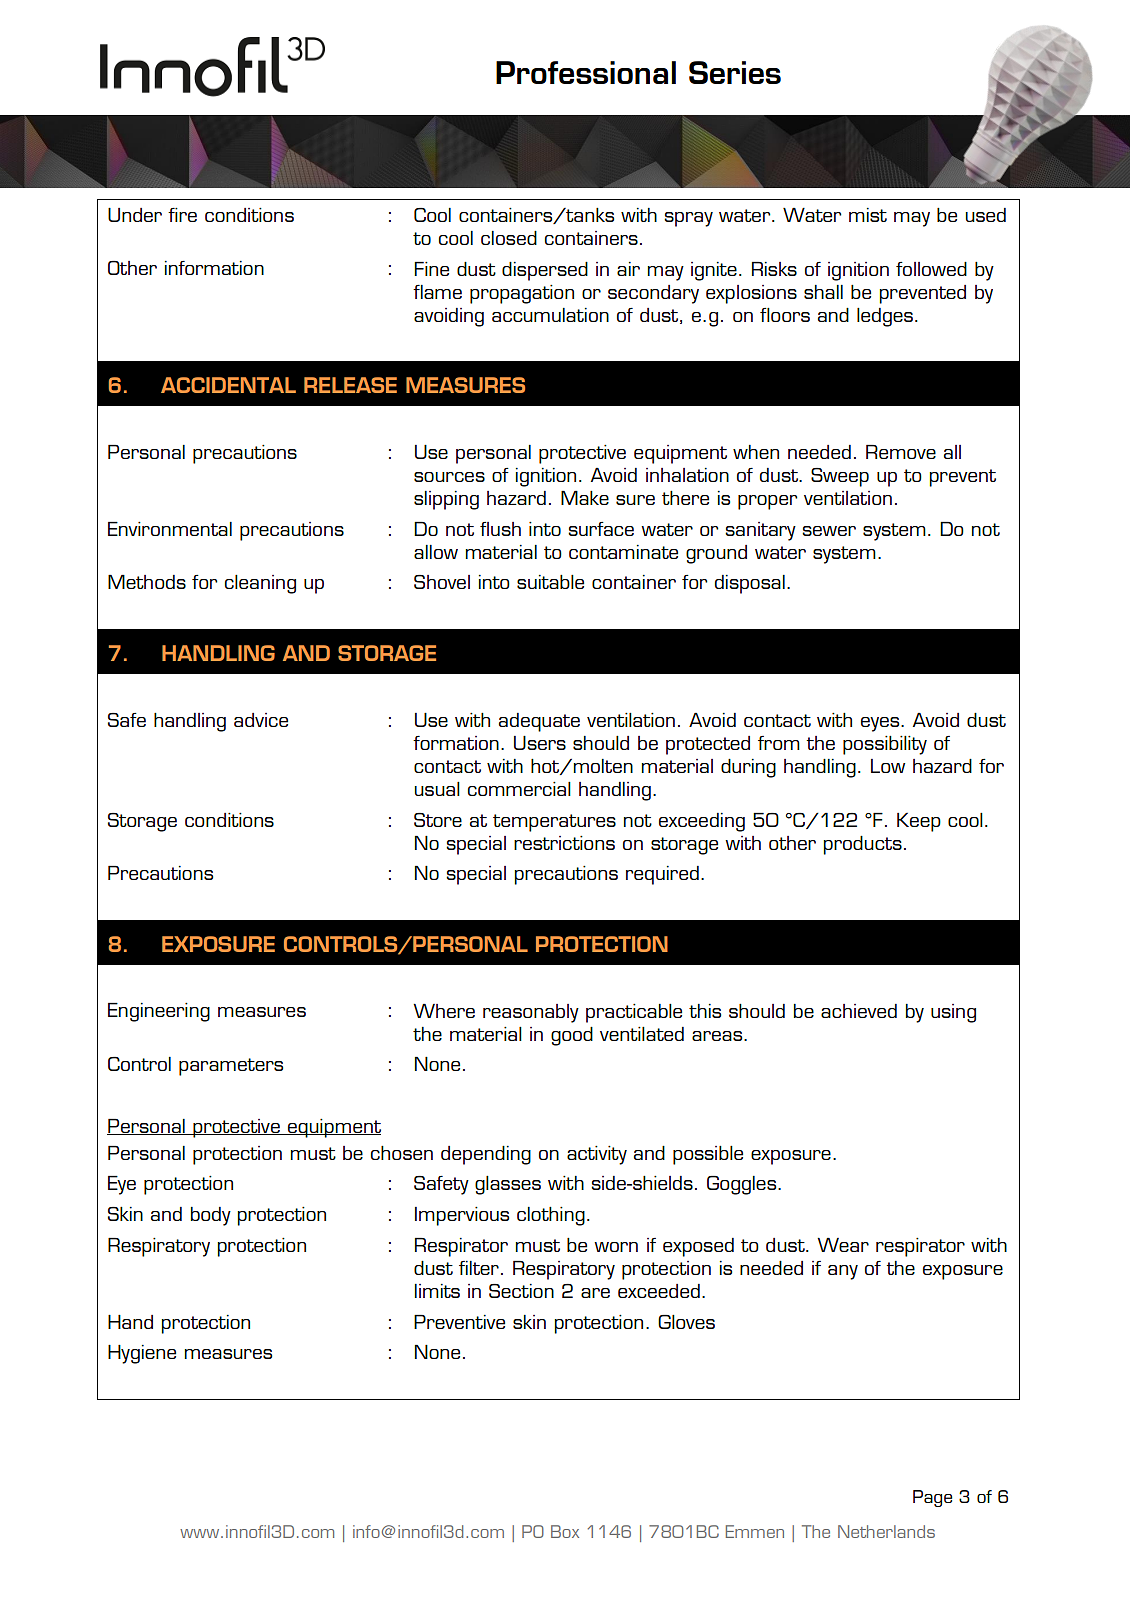 The image size is (1130, 1598). I want to click on fire, so click(182, 215).
